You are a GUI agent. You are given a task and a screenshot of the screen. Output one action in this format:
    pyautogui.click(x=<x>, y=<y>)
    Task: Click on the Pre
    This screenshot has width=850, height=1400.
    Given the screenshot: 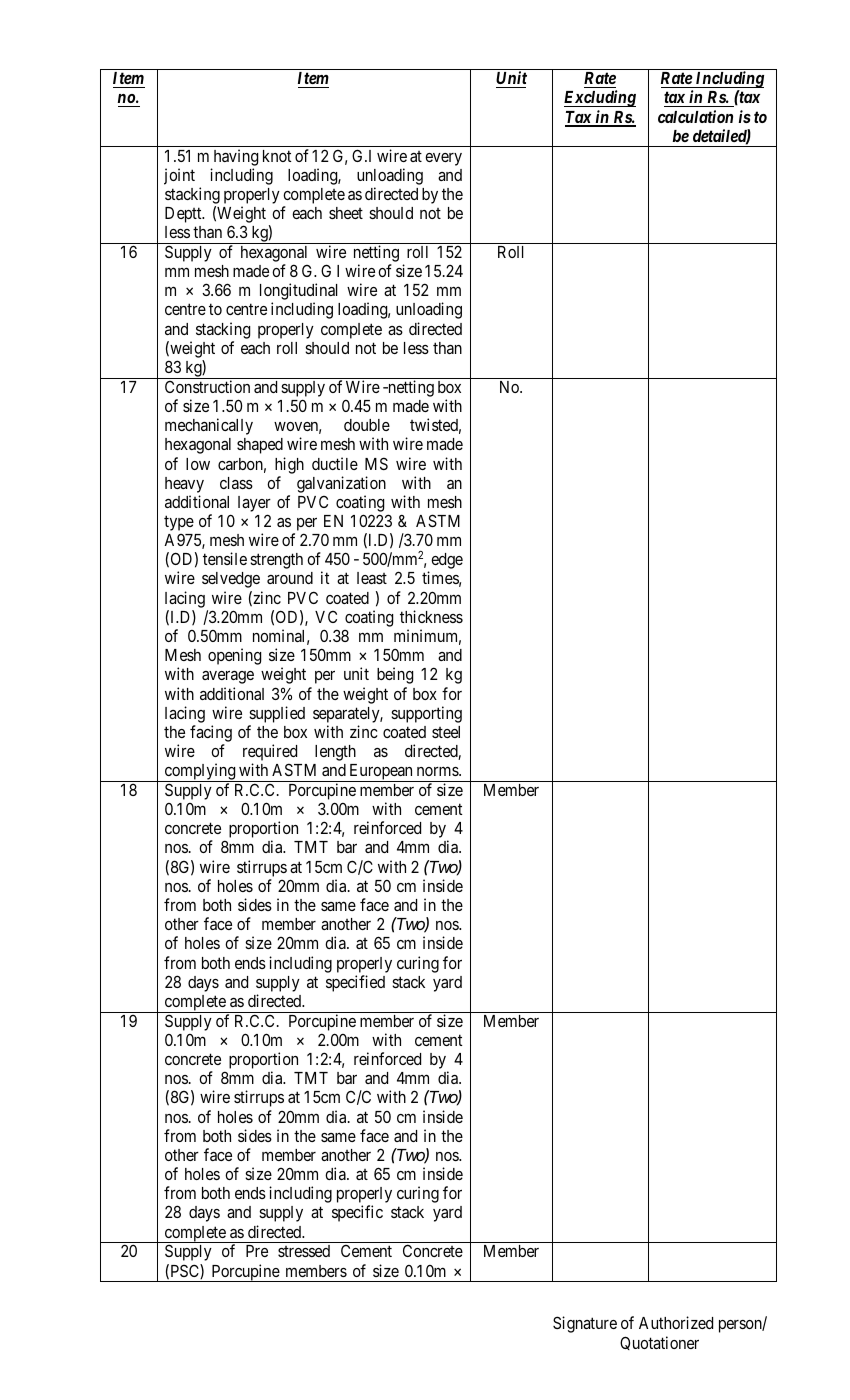 What is the action you would take?
    pyautogui.click(x=257, y=1251)
